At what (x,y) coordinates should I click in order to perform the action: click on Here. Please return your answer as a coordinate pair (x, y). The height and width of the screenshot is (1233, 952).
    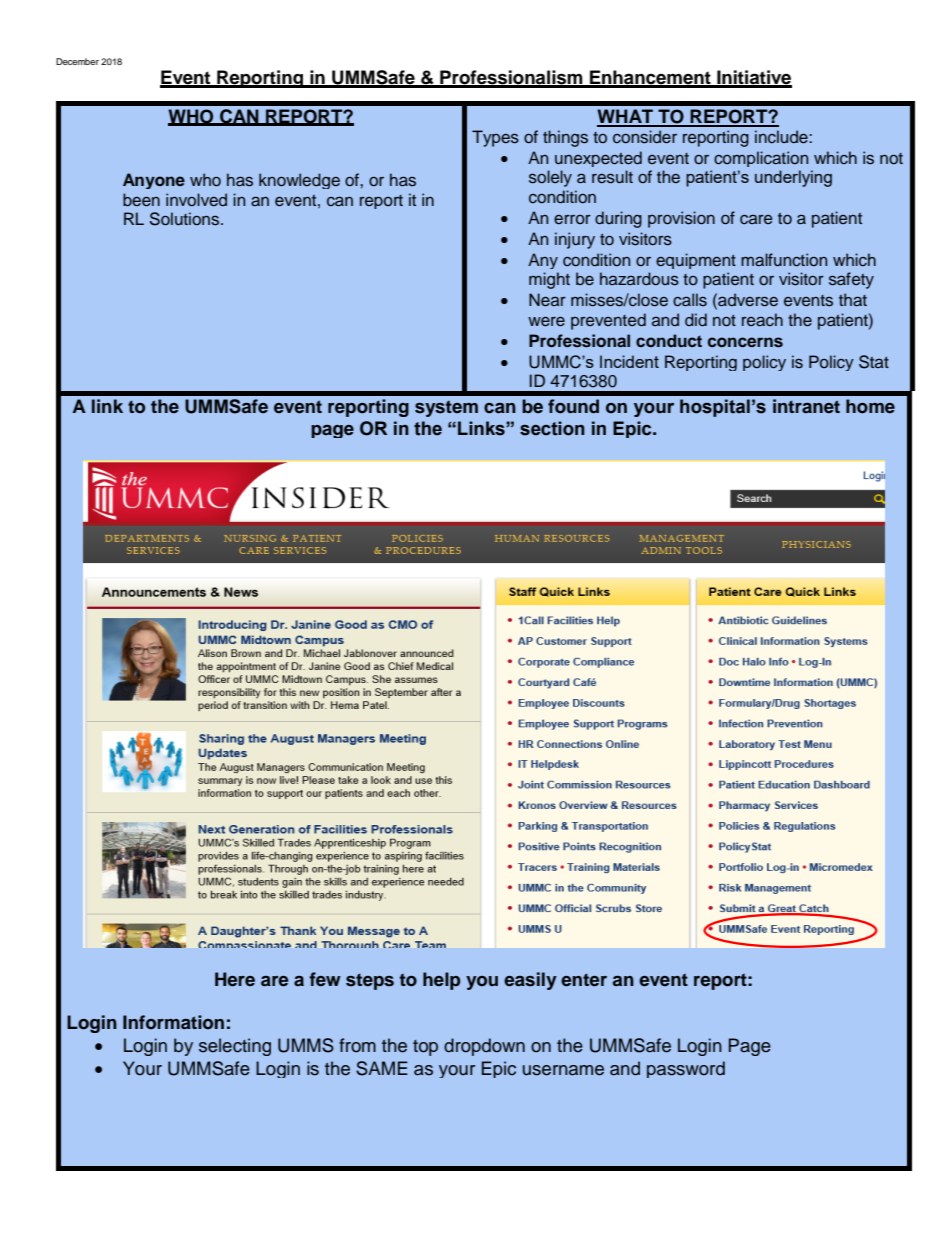
    Looking at the image, I should click on (235, 979).
